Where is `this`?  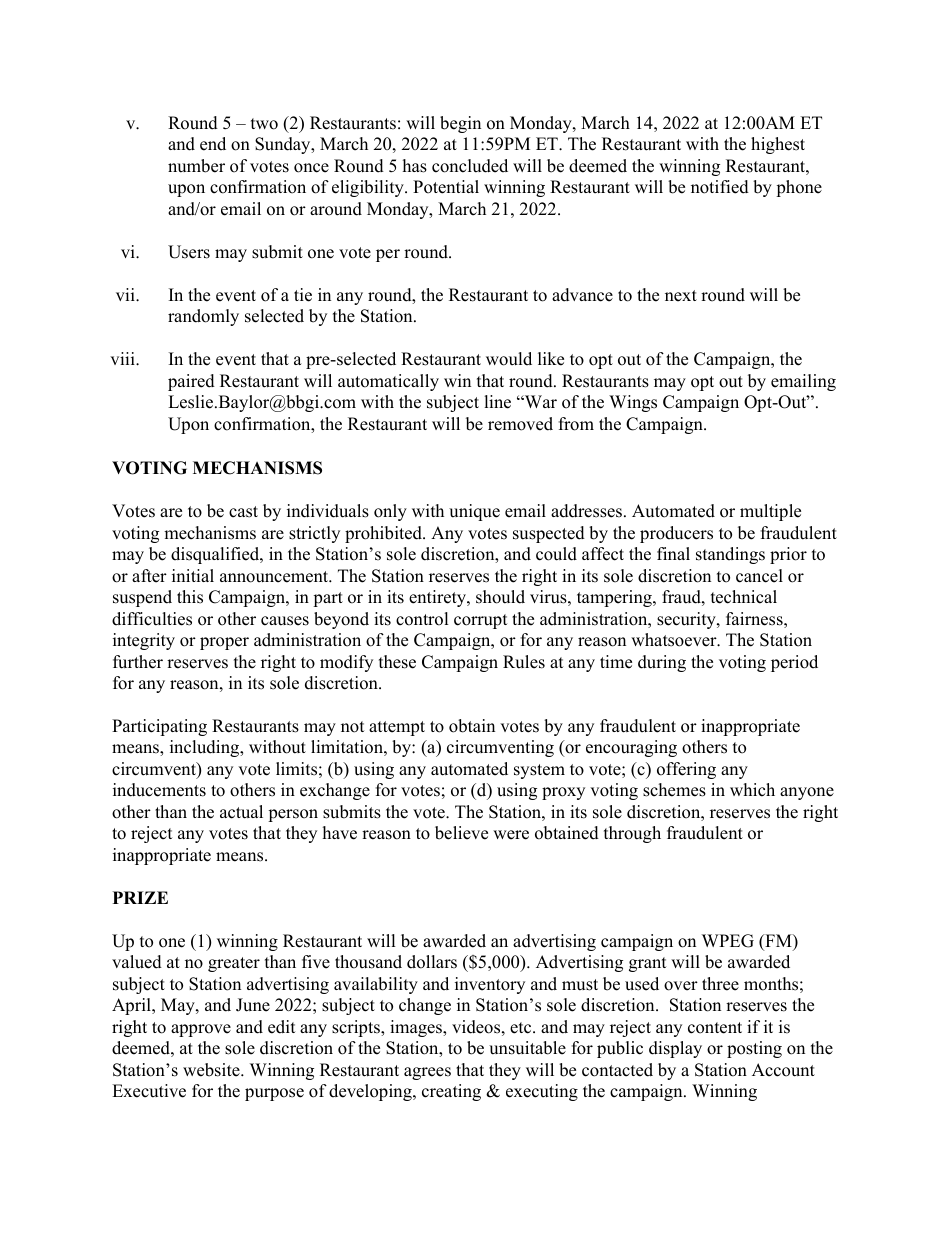
this is located at coordinates (190, 597).
